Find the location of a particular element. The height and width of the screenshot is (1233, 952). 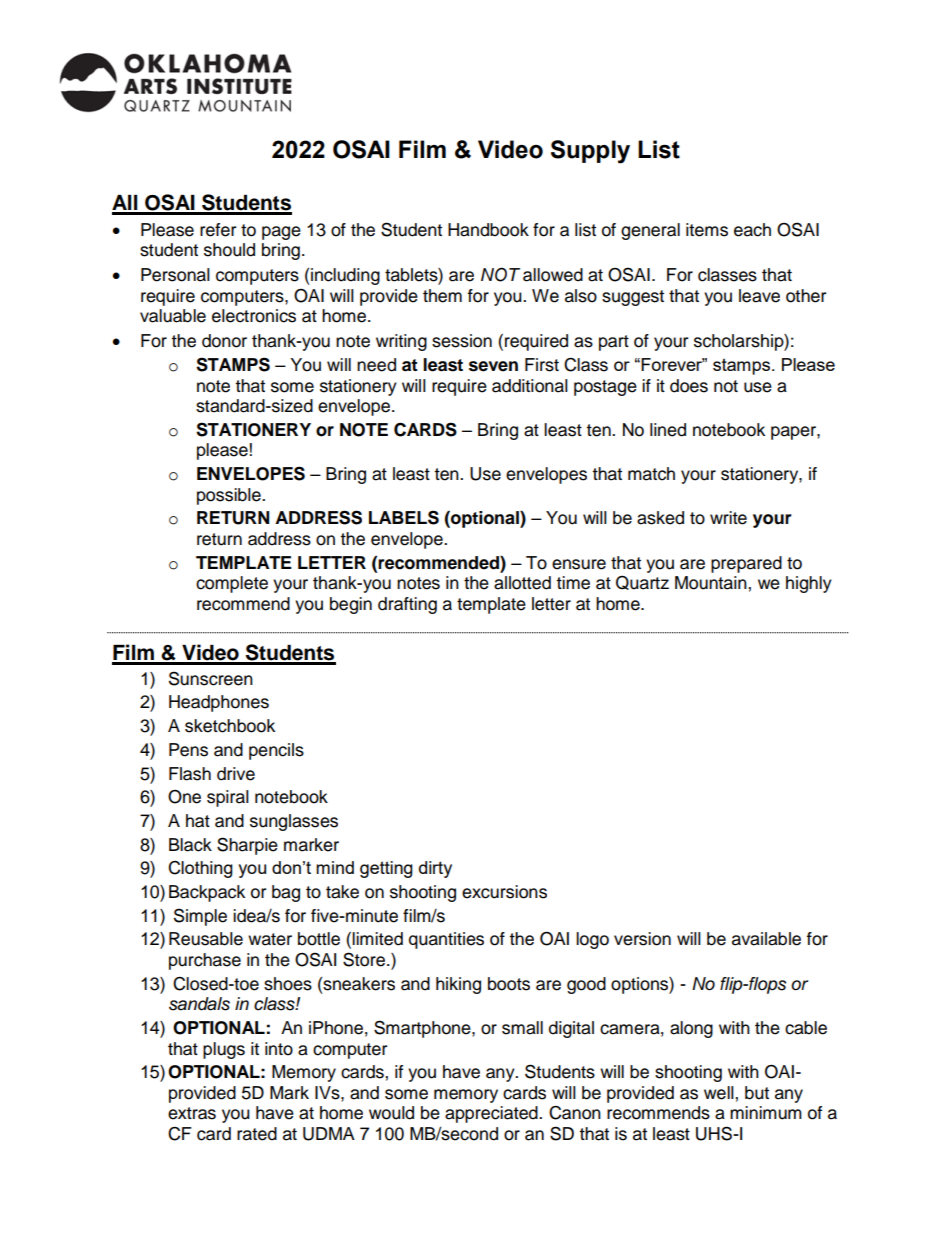

Mountain is located at coordinates (712, 583).
